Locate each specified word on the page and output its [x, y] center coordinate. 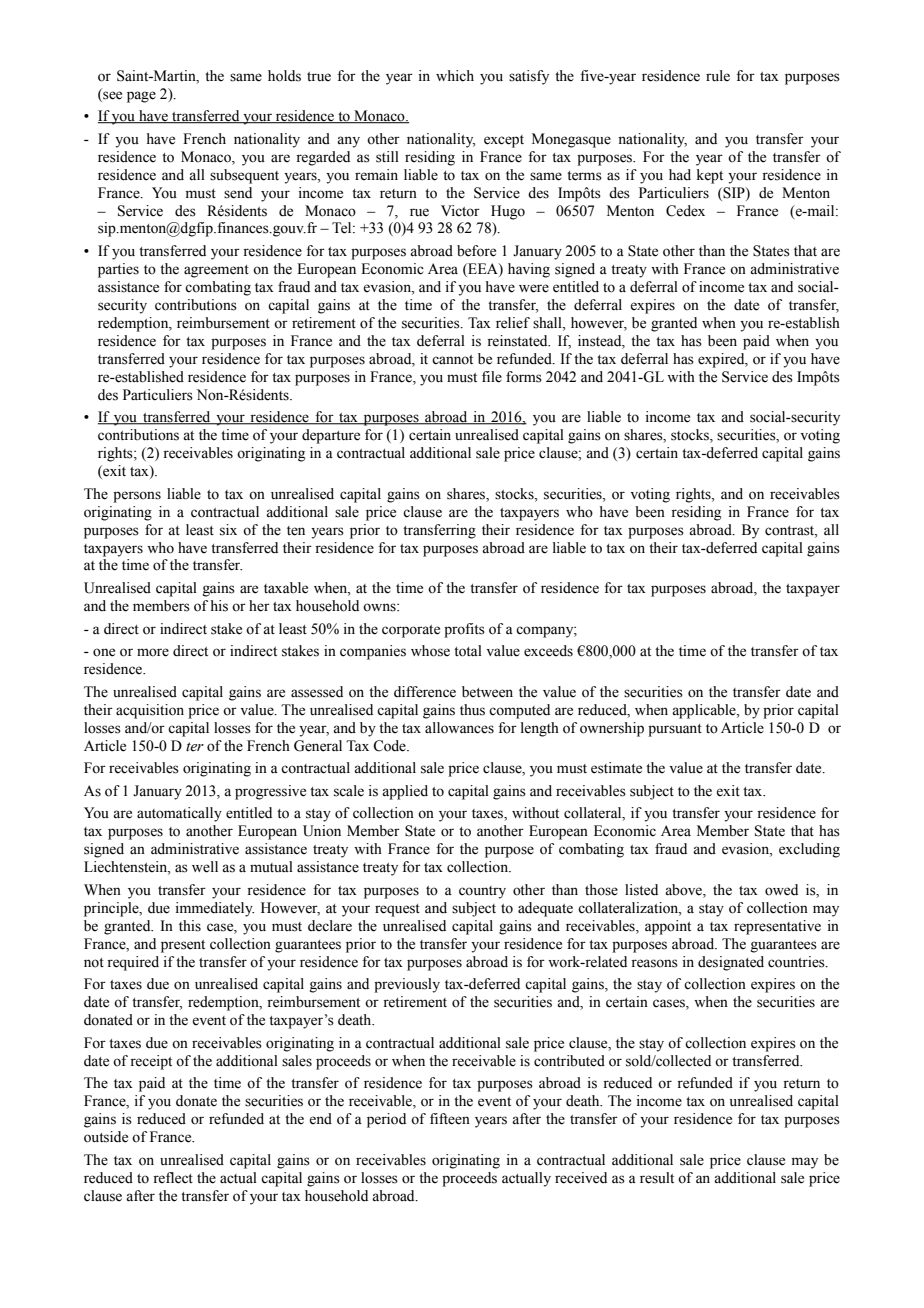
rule [718, 76]
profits [464, 630]
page [141, 97]
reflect [173, 1178]
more [153, 652]
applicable [705, 711]
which [455, 76]
